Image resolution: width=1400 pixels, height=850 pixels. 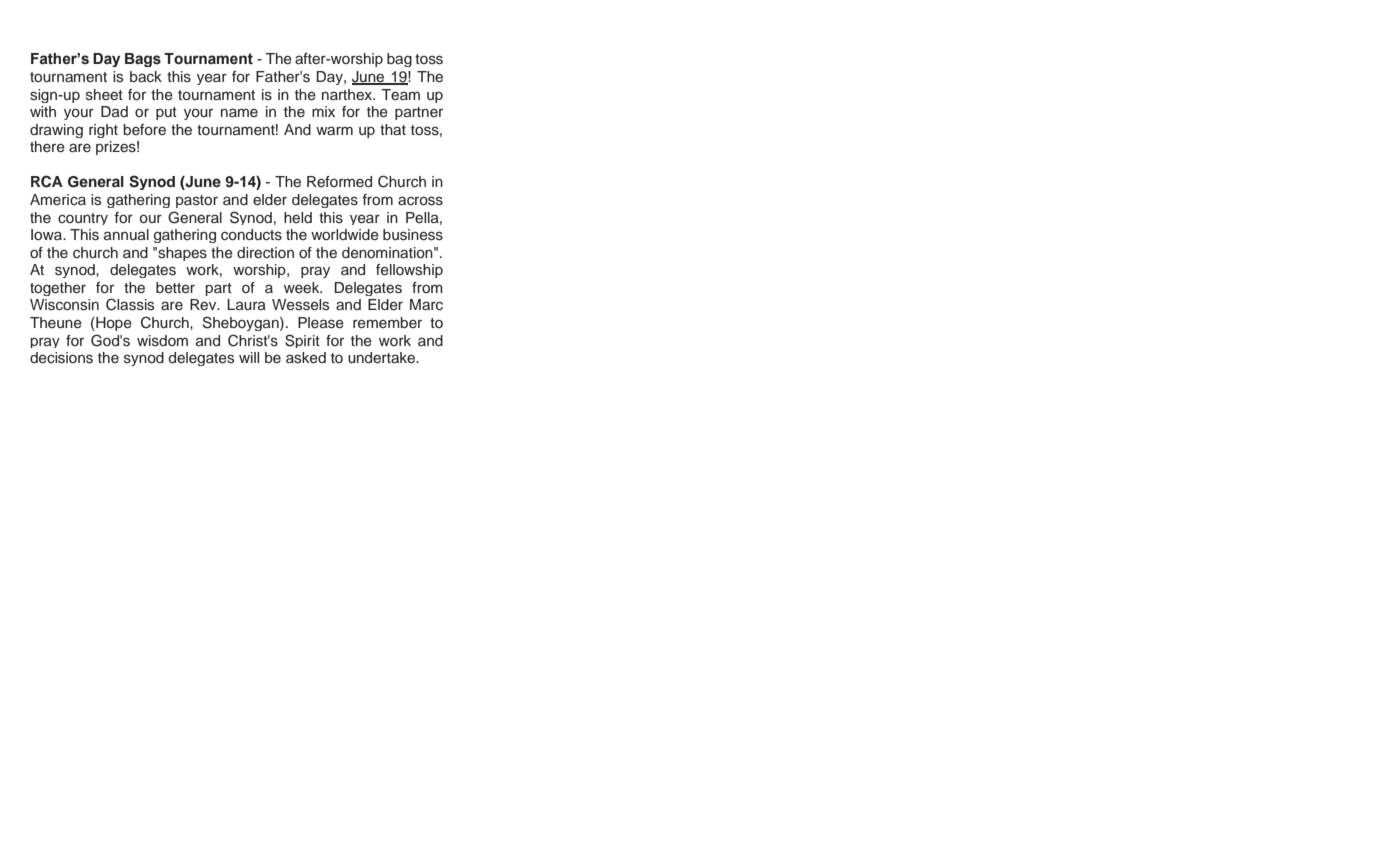 What do you see at coordinates (61, 358) in the image?
I see `decisions` at bounding box center [61, 358].
